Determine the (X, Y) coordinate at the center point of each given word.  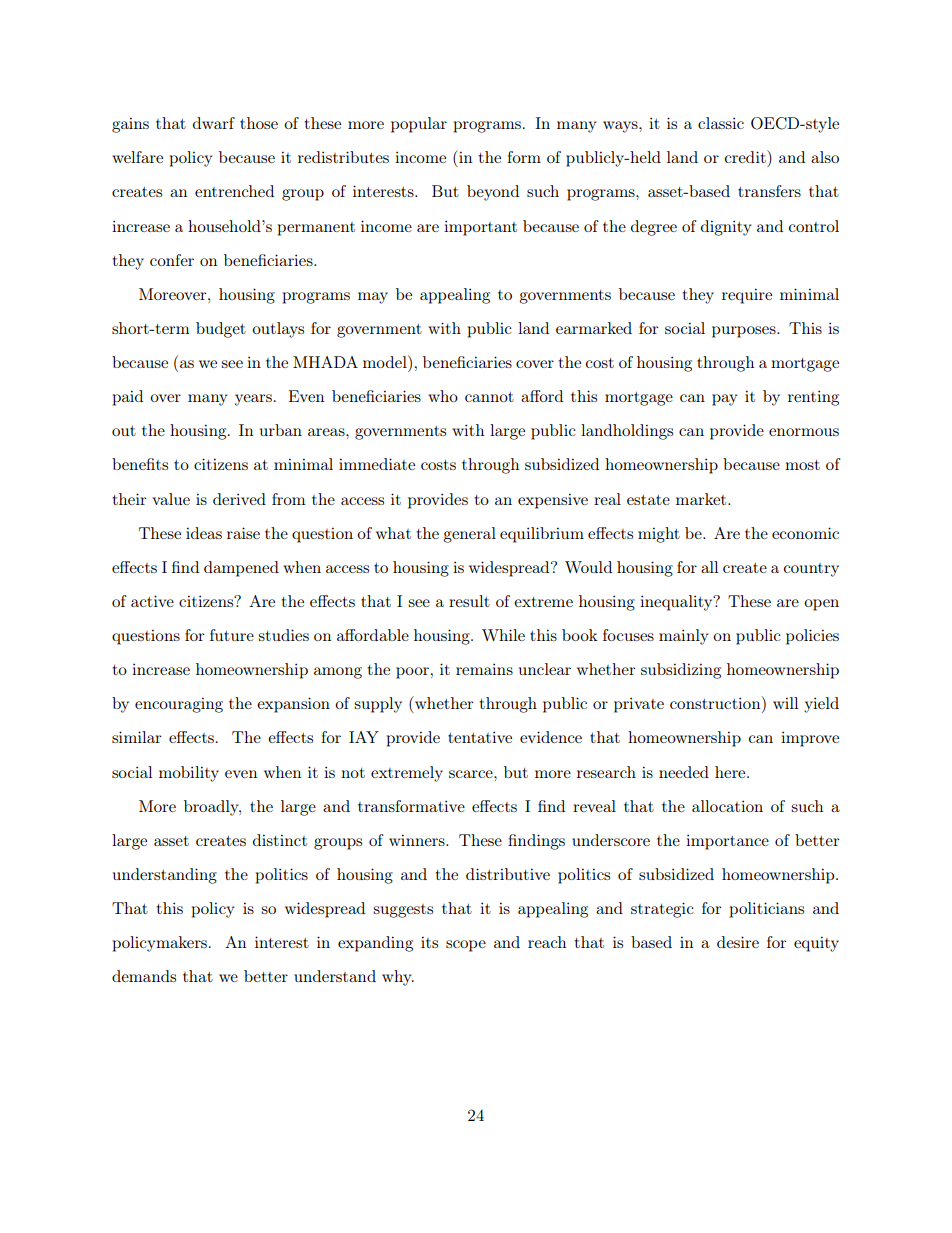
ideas (204, 533)
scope (466, 946)
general (469, 535)
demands (144, 976)
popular (419, 125)
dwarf (214, 123)
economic (805, 533)
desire (738, 942)
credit (746, 156)
